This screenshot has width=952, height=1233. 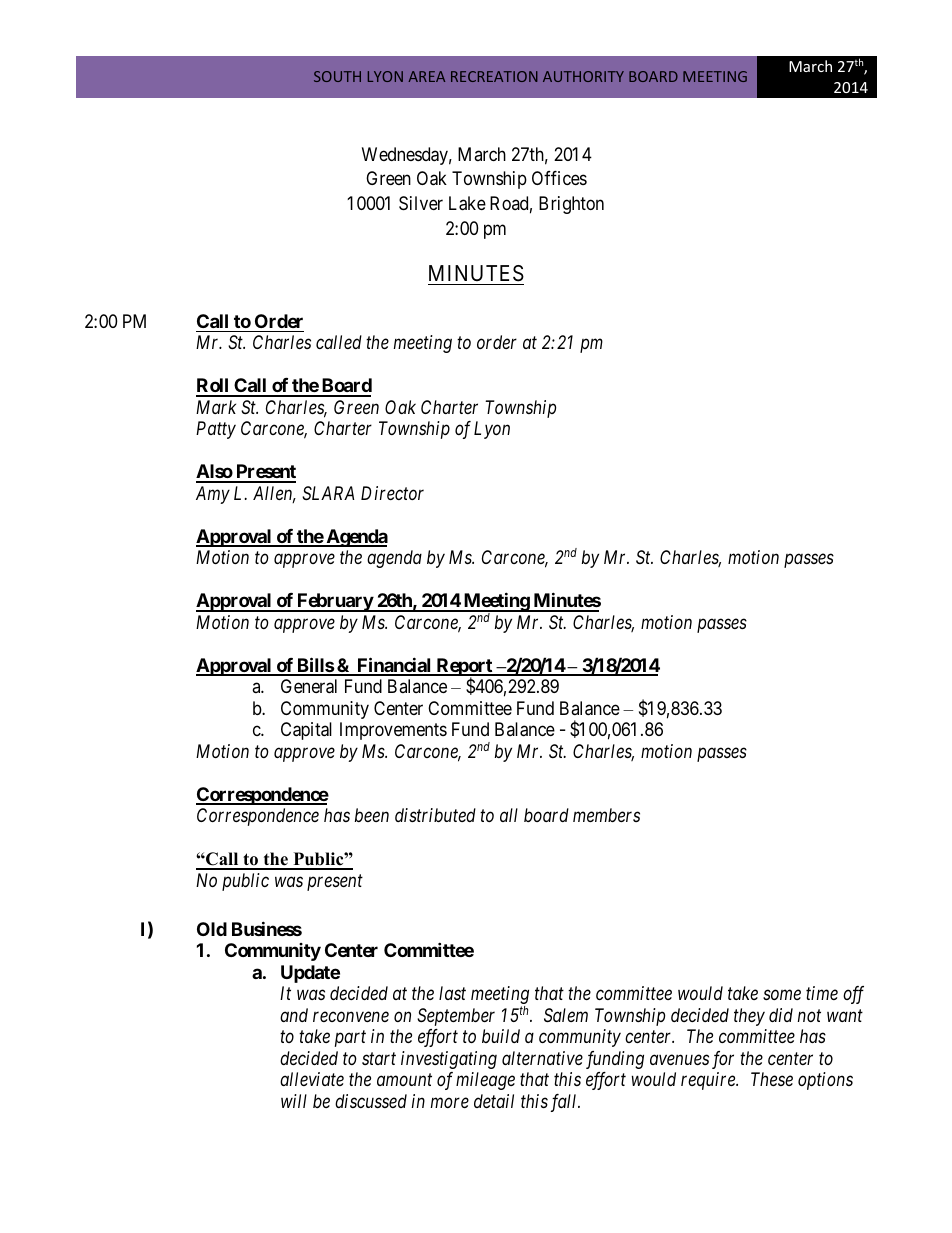 I want to click on General, so click(x=309, y=686).
